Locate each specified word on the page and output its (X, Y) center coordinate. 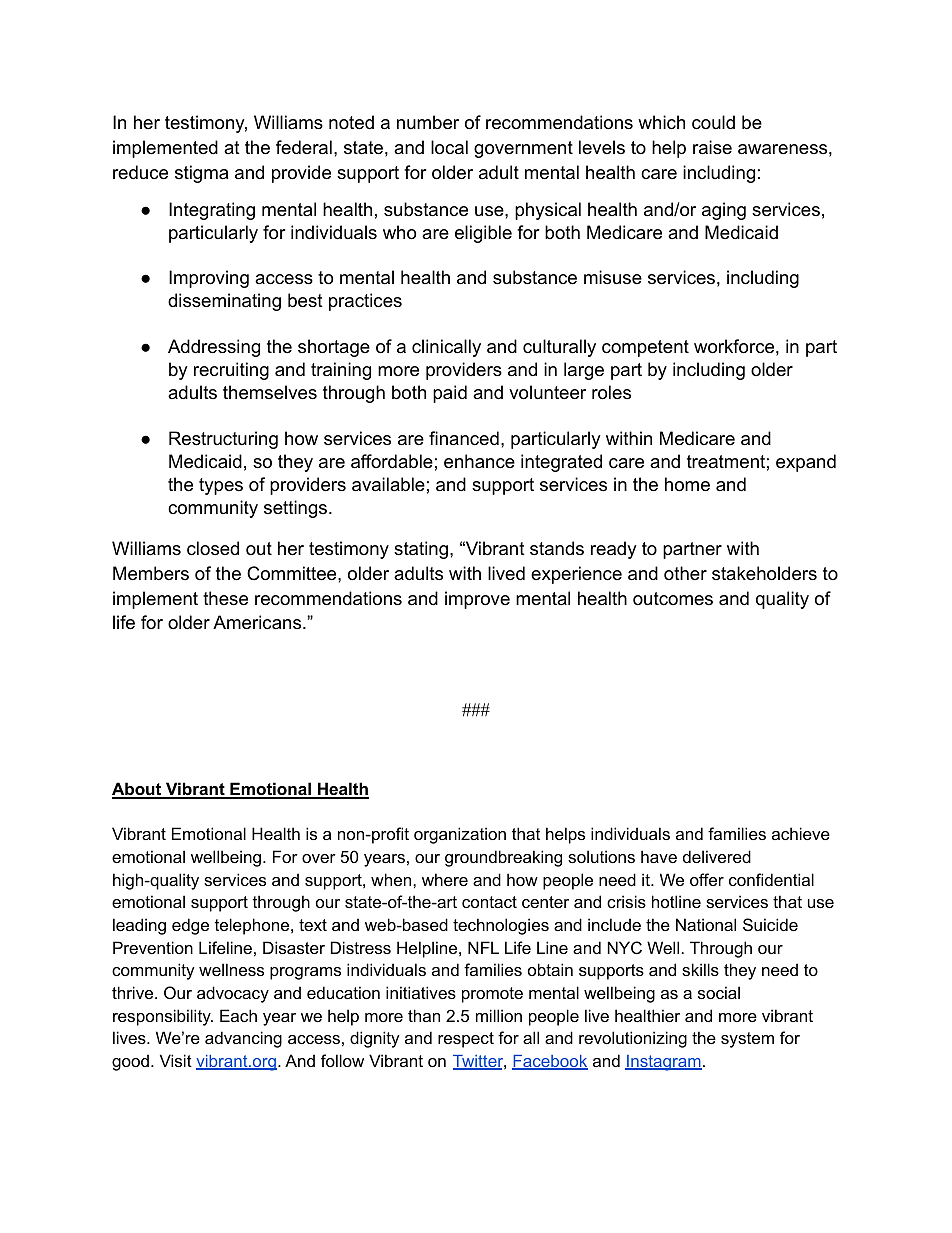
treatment (726, 462)
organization (460, 835)
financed (464, 438)
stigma (201, 174)
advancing (243, 1039)
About (138, 790)
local (449, 147)
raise (712, 147)
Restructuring (223, 440)
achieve (801, 833)
